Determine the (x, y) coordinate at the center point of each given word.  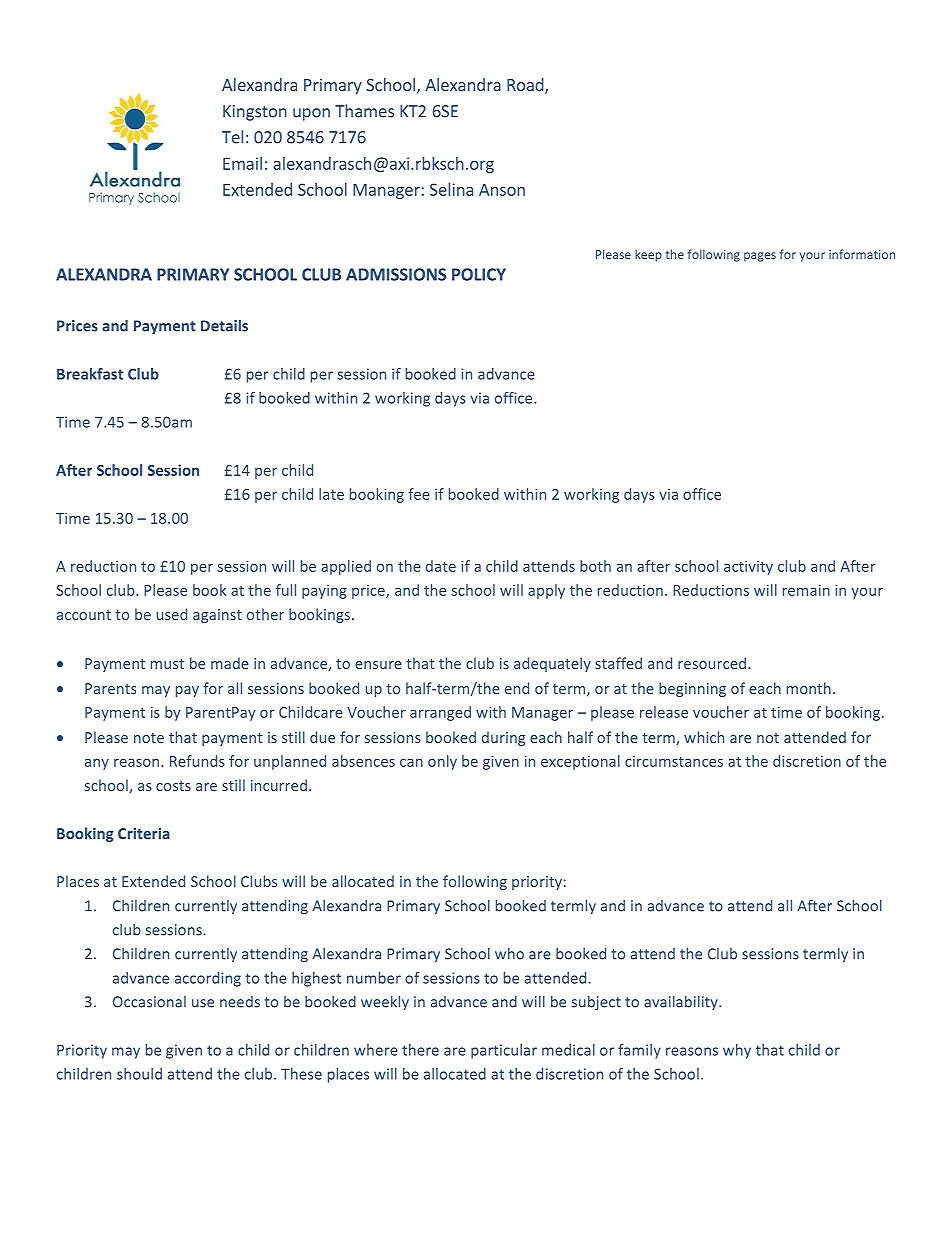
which (704, 737)
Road (526, 86)
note (149, 738)
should (139, 1074)
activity (748, 568)
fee (419, 494)
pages (760, 257)
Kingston (255, 113)
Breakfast (90, 374)
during (503, 738)
